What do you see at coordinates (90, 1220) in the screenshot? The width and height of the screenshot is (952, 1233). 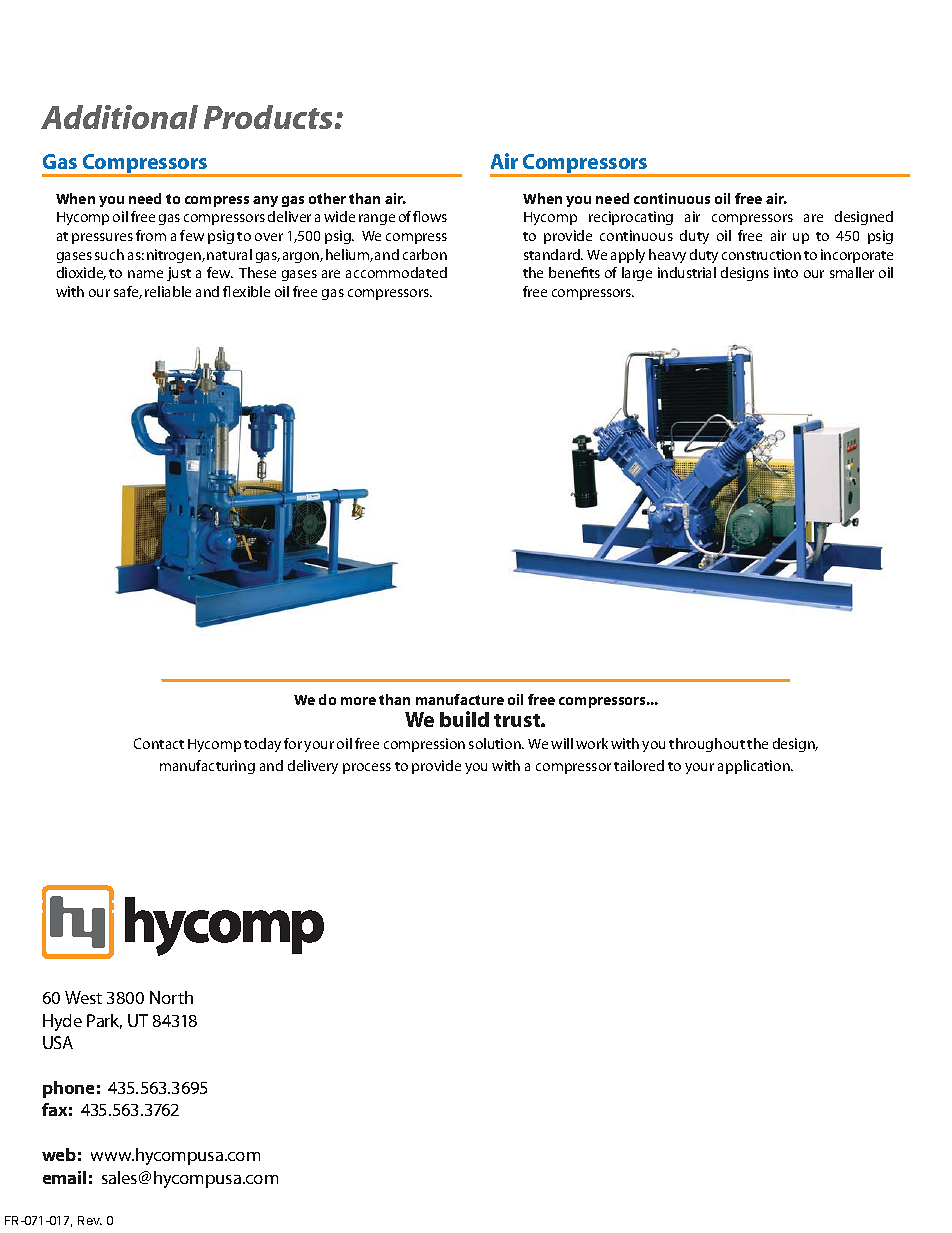 I see `Rev` at bounding box center [90, 1220].
